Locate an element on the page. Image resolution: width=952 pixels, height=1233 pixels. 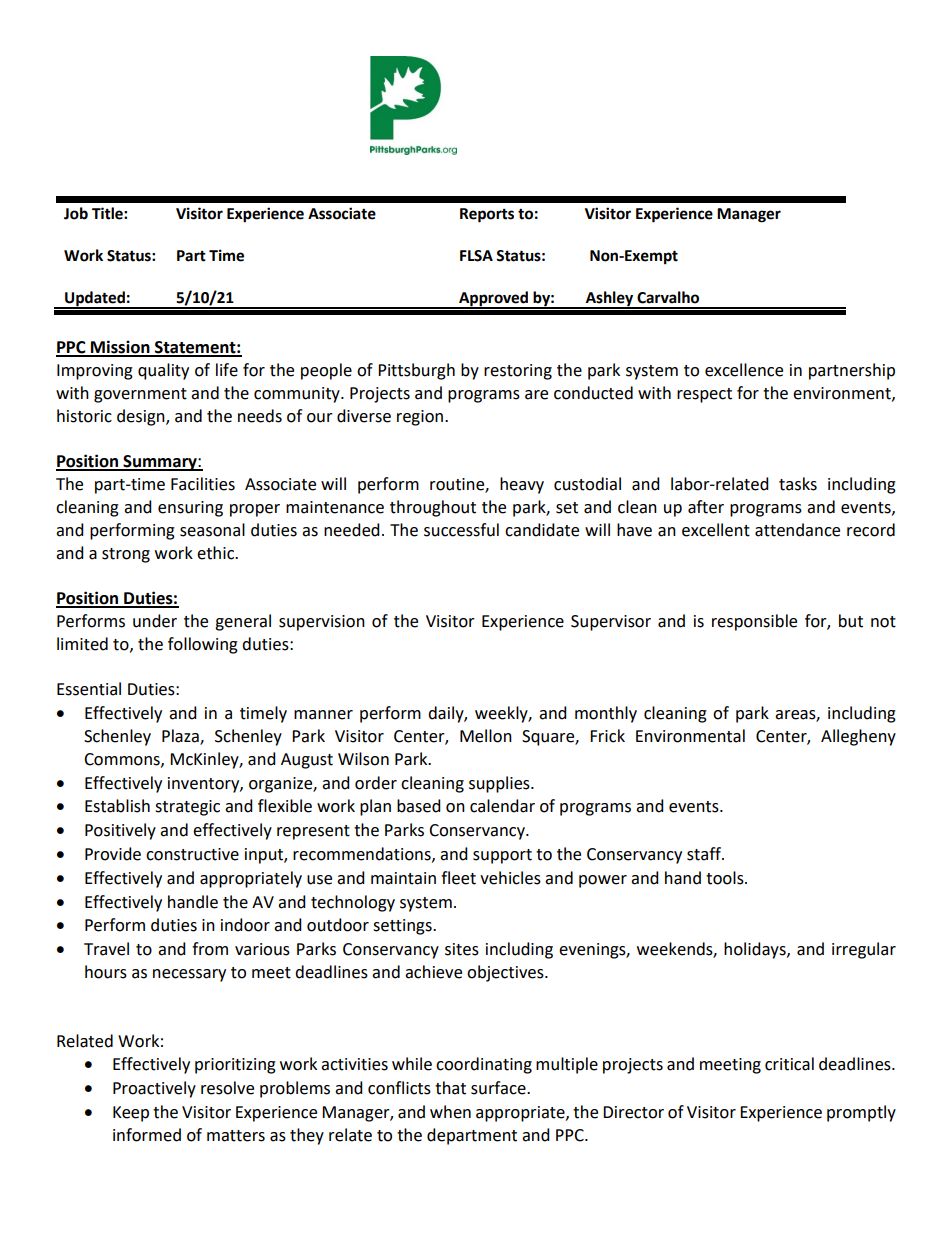
Job is located at coordinates (76, 213).
